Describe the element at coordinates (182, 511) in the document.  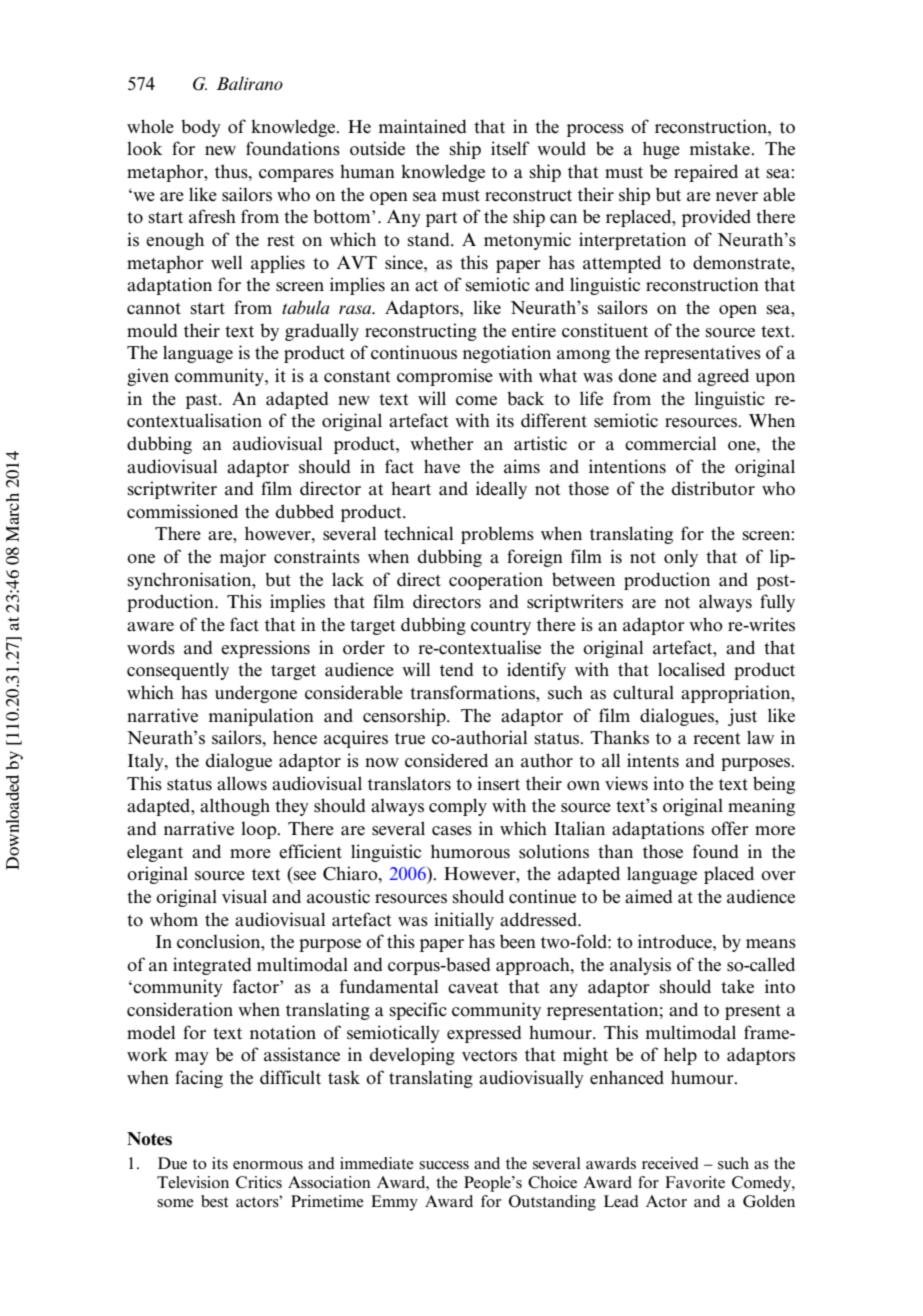
I see `commissioned` at that location.
